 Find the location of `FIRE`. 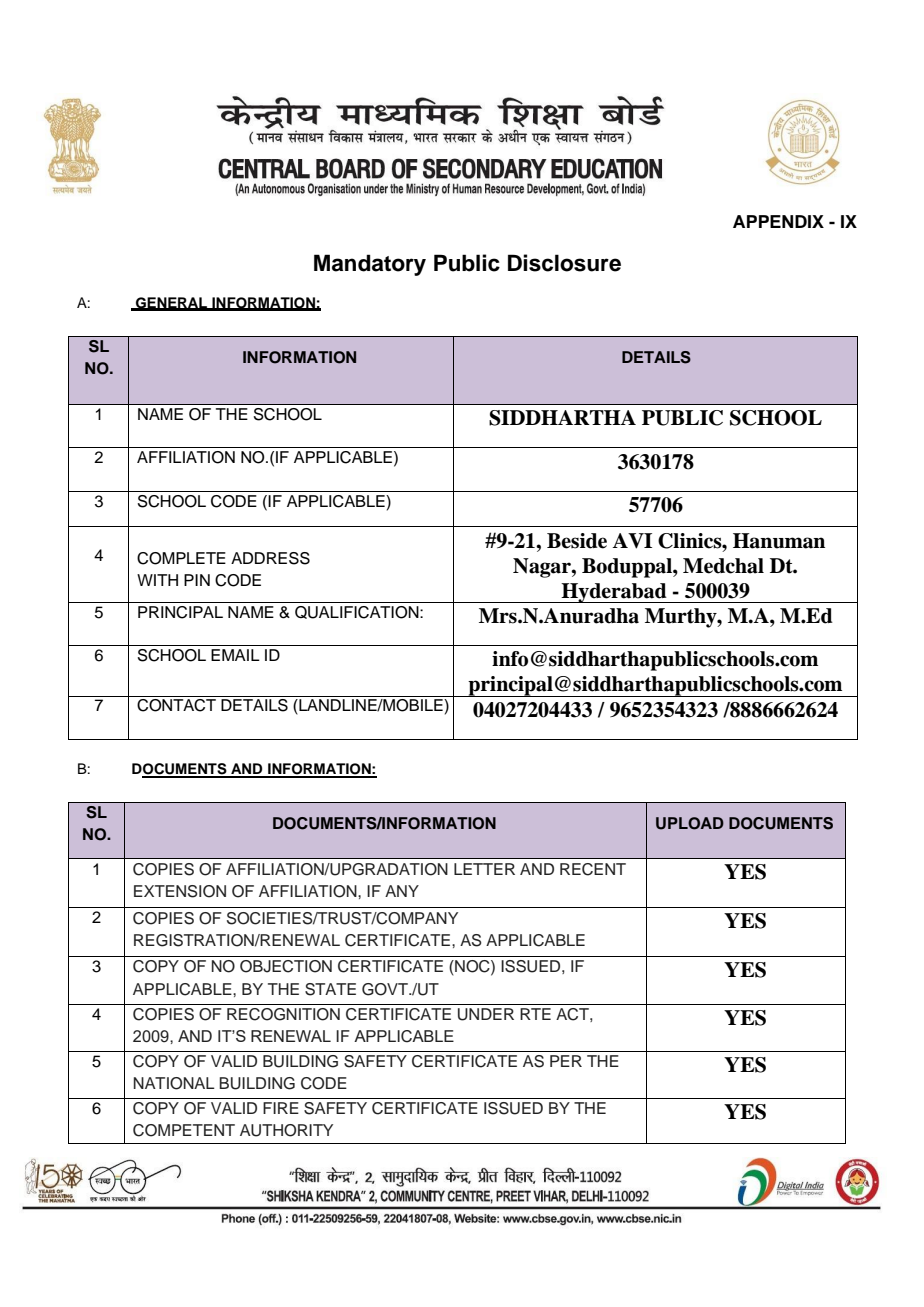

FIRE is located at coordinates (281, 1108).
